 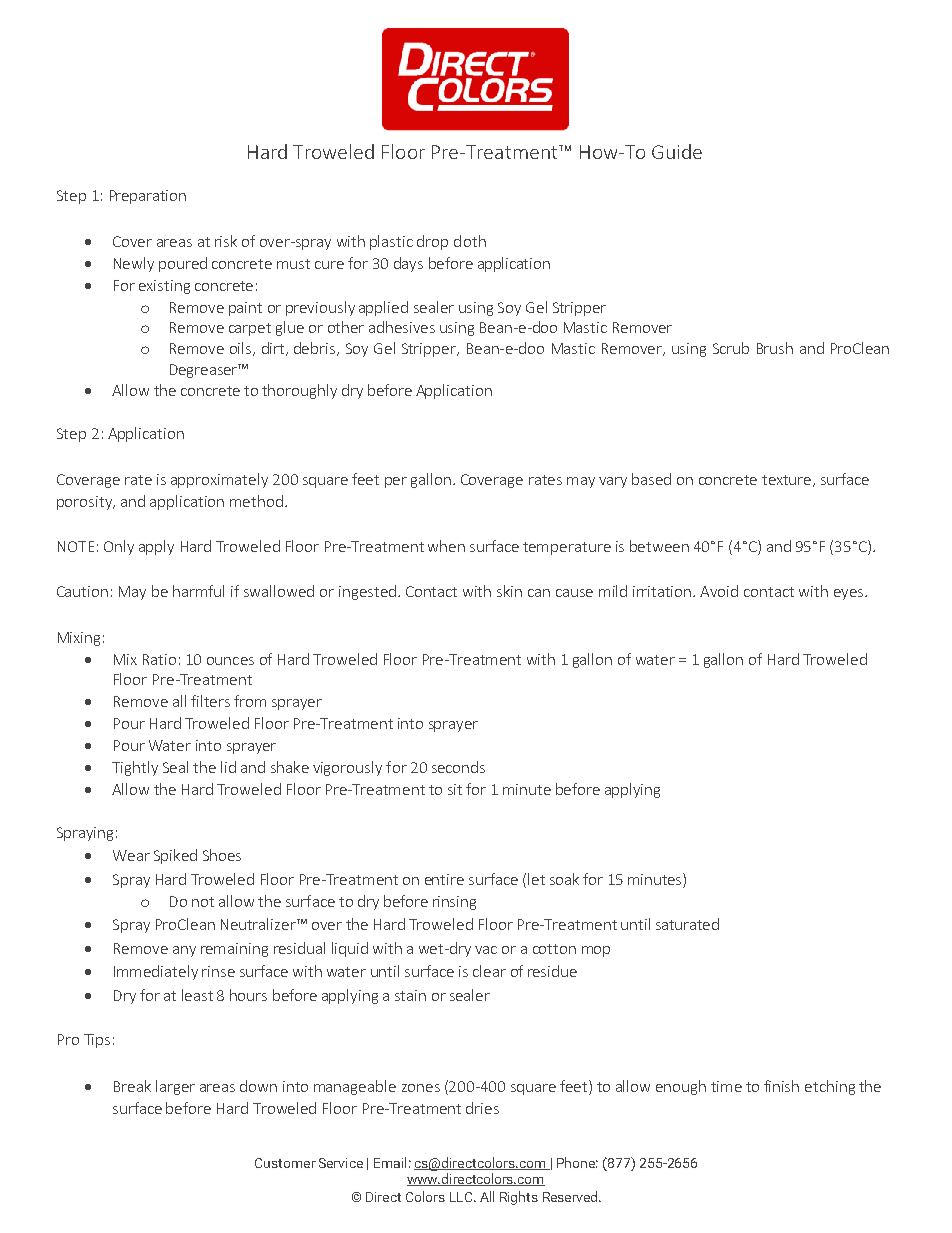 What do you see at coordinates (226, 241) in the page?
I see `risk` at bounding box center [226, 241].
